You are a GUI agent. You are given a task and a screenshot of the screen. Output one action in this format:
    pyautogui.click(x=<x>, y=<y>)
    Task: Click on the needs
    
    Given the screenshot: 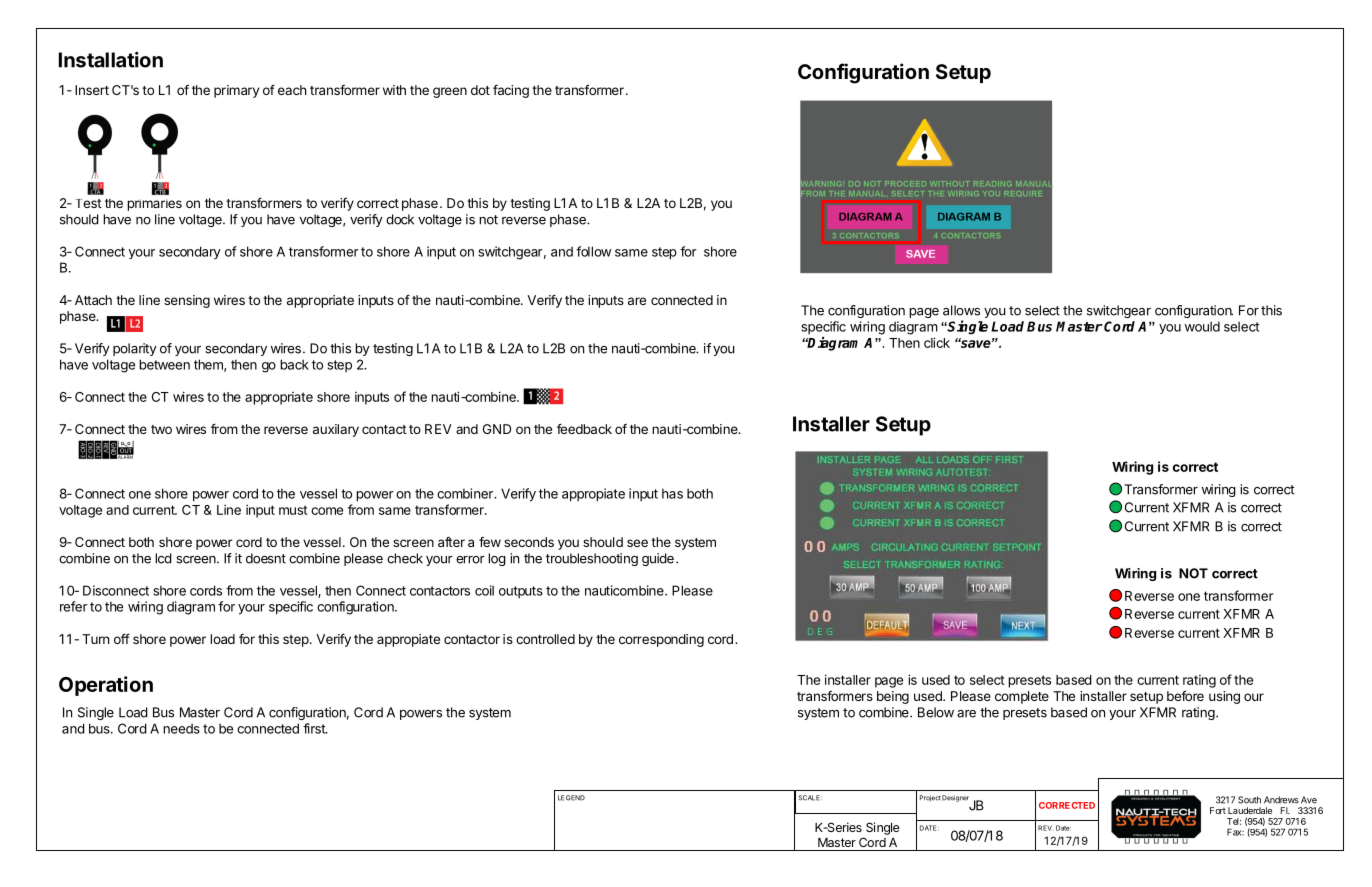 What is the action you would take?
    pyautogui.click(x=181, y=728)
